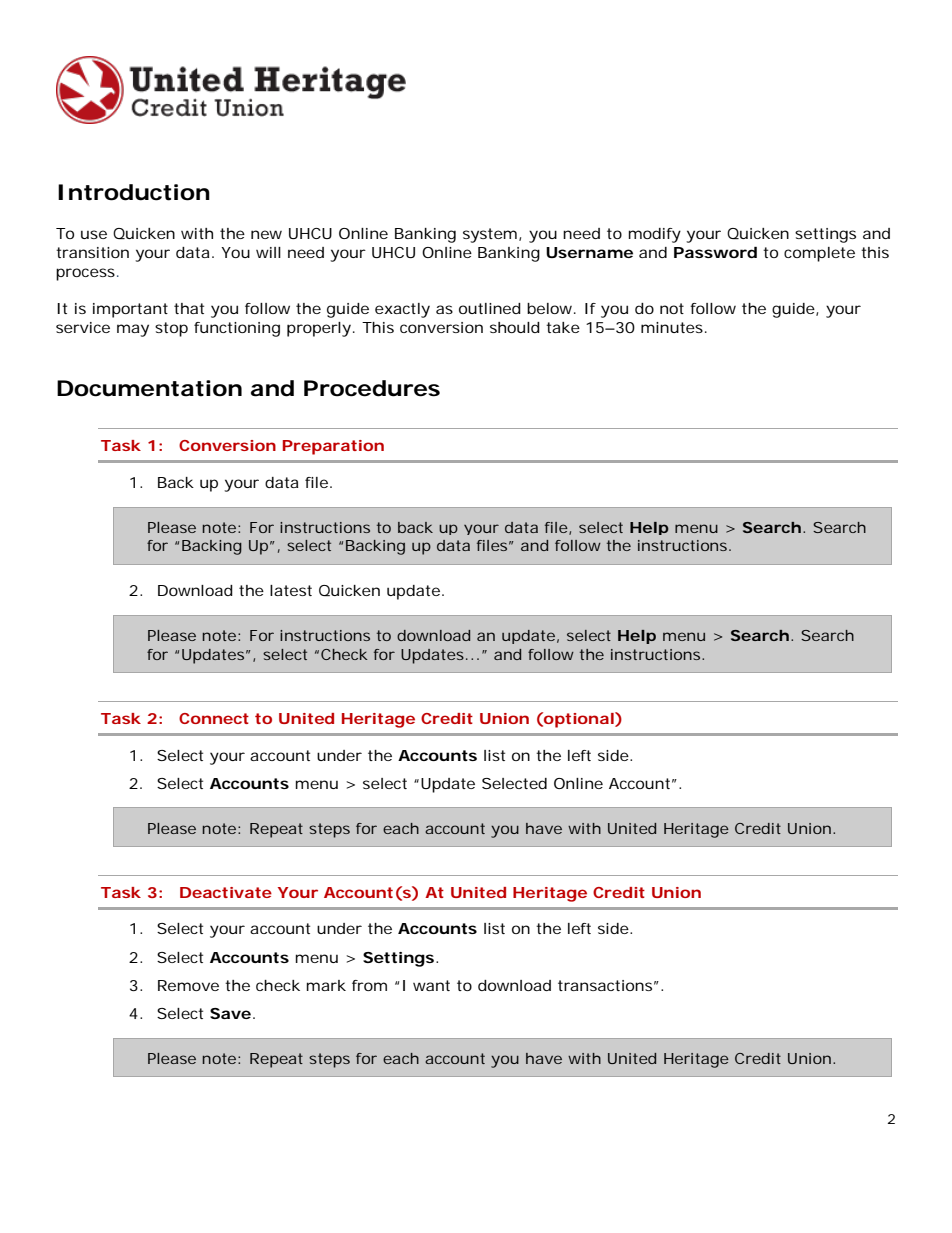  I want to click on Introduction, so click(134, 192).
